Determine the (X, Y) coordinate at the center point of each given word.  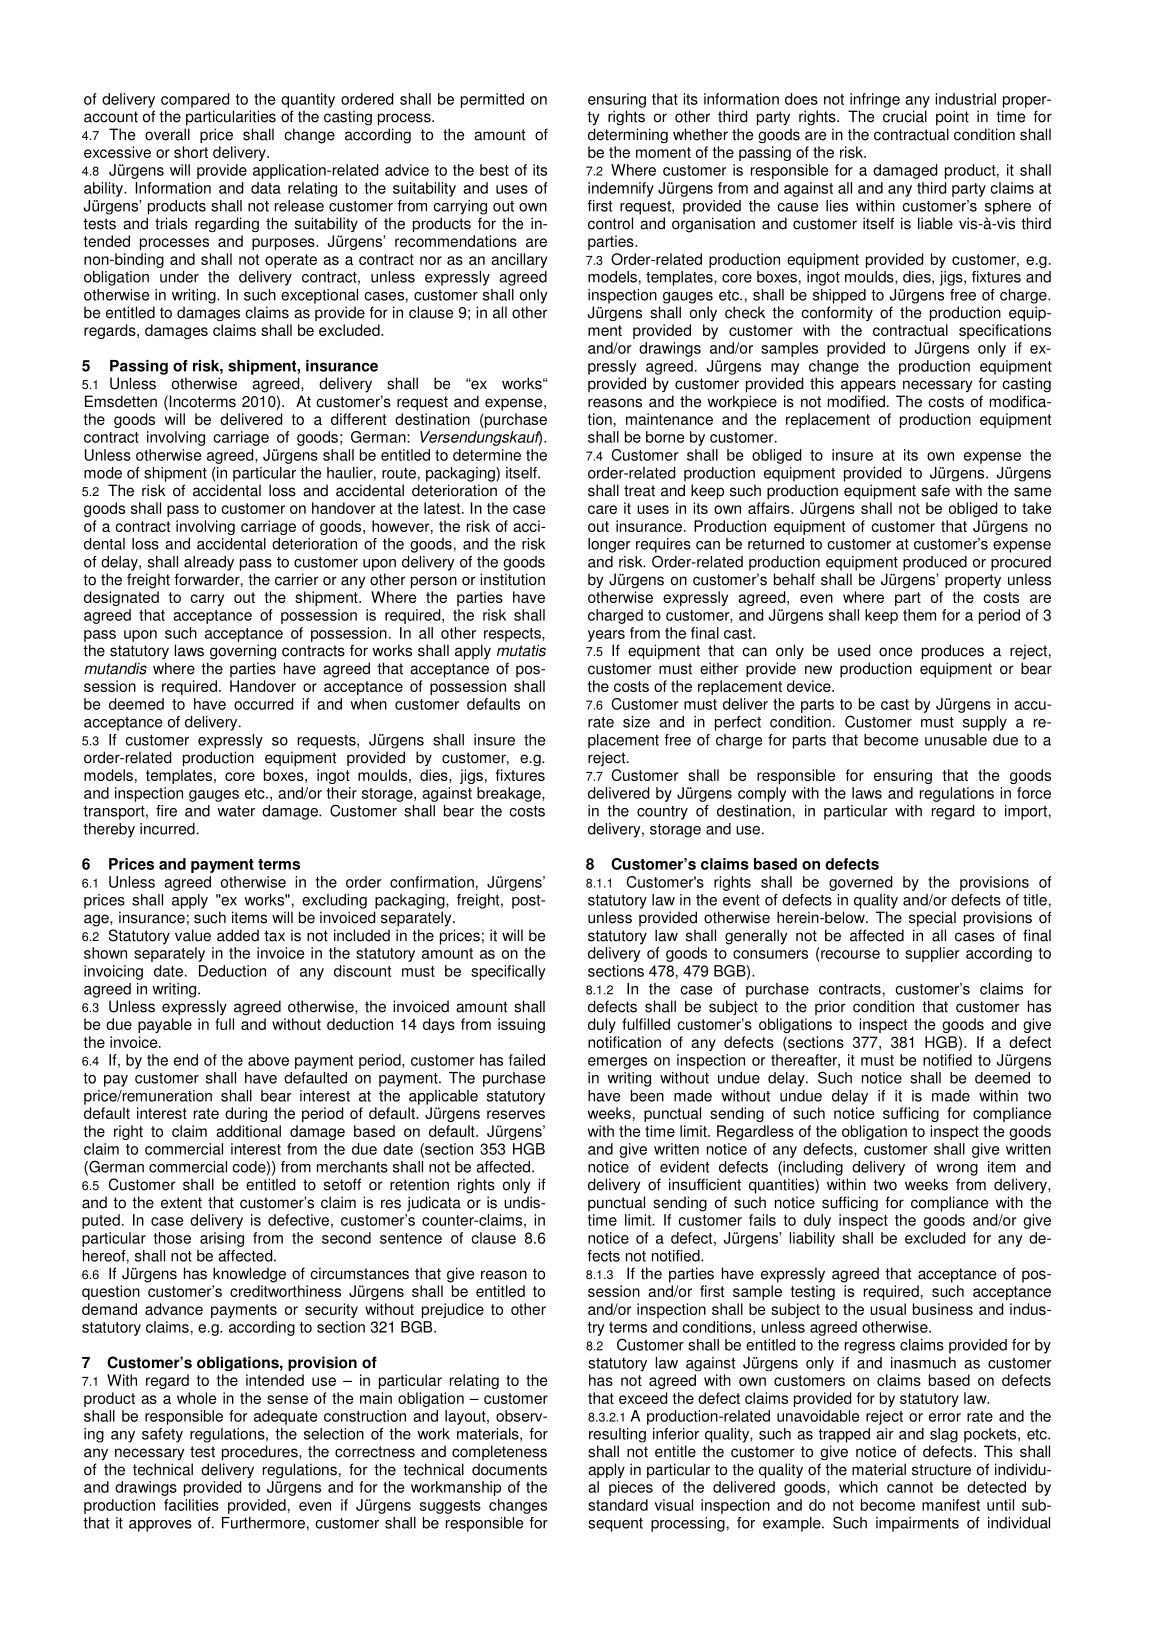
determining (628, 135)
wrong (957, 1170)
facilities (191, 1505)
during (246, 1114)
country (662, 813)
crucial (905, 116)
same (1032, 492)
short (191, 152)
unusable (956, 740)
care (602, 509)
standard (618, 1505)
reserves (516, 1114)
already (209, 563)
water (236, 811)
